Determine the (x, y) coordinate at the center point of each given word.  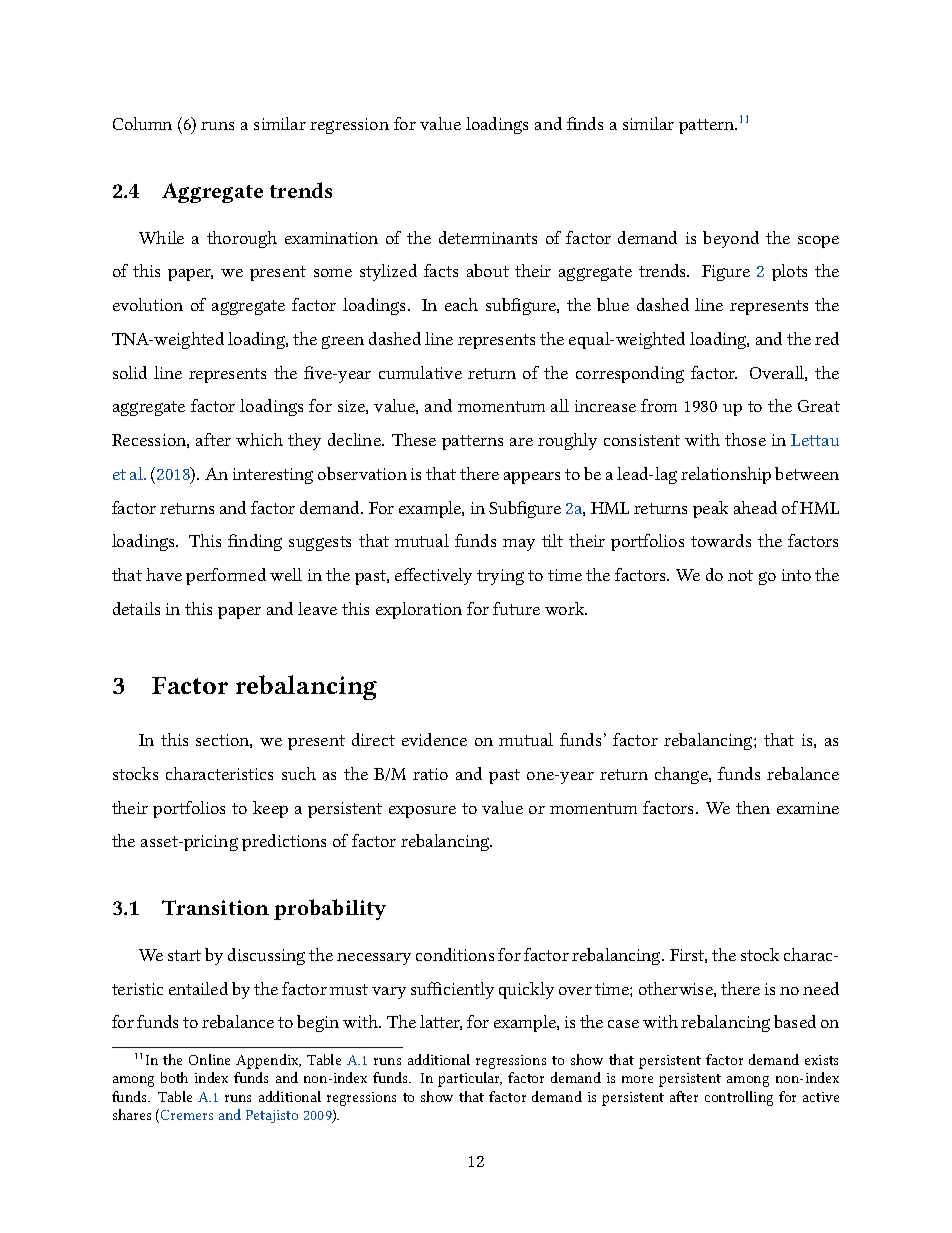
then (753, 807)
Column (142, 123)
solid (130, 372)
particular (470, 1079)
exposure (422, 812)
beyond (731, 239)
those (745, 439)
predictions (284, 842)
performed (226, 576)
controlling (739, 1098)
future (516, 608)
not (740, 575)
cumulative (420, 372)
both (174, 1077)
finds (585, 123)
